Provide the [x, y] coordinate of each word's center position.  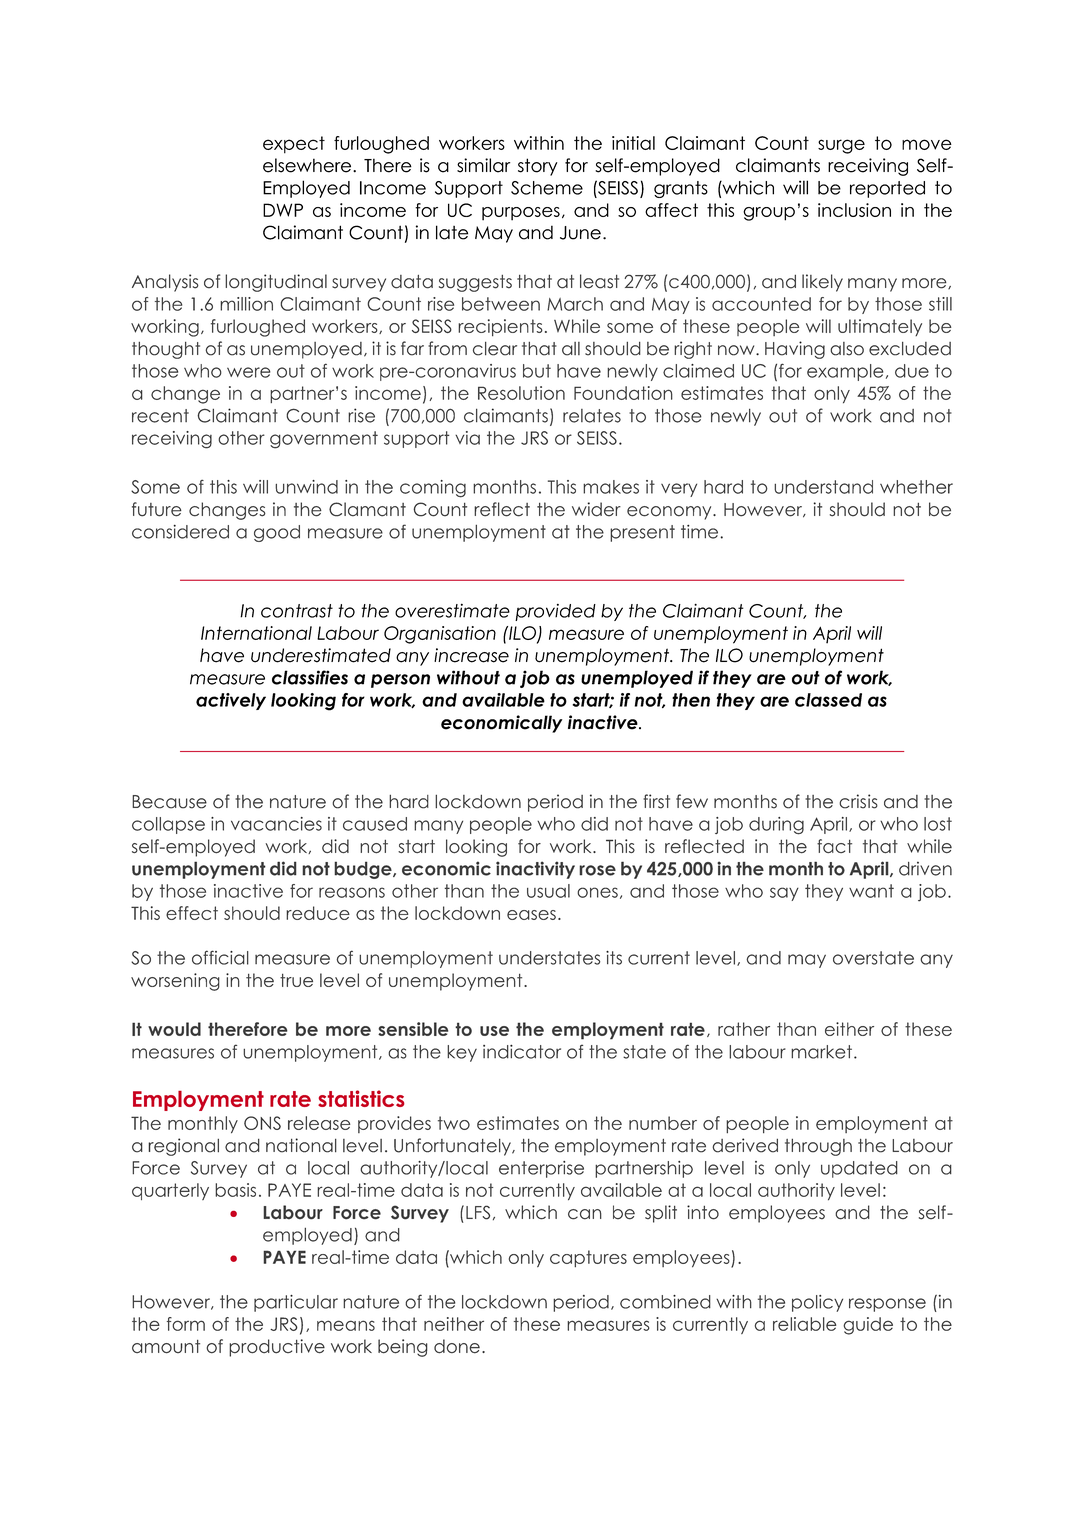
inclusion [854, 210]
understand [823, 487]
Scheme [547, 188]
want [871, 891]
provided [555, 612]
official [220, 957]
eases [531, 915]
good [277, 533]
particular [296, 1303]
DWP [283, 210]
